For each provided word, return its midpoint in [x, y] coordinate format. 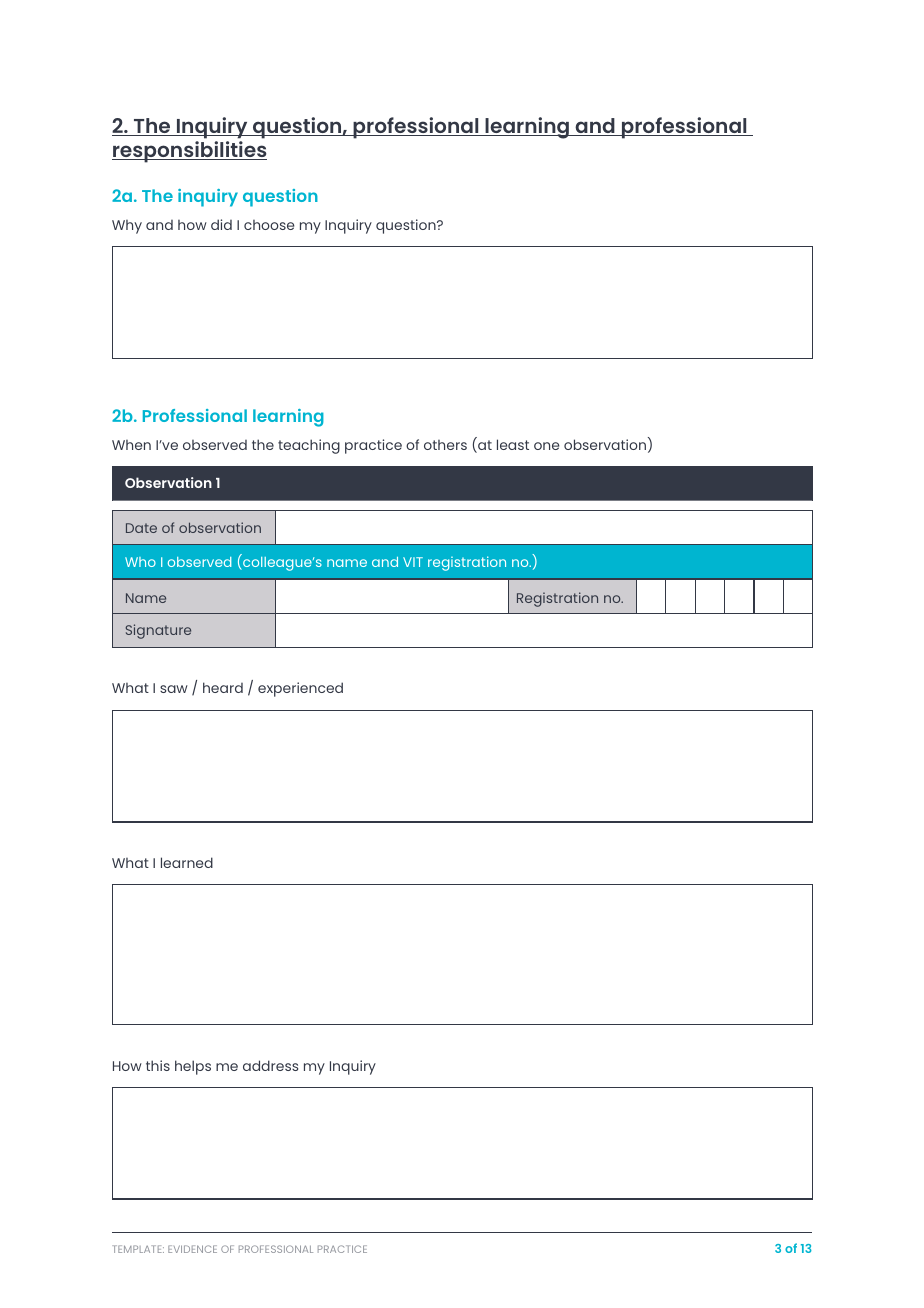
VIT [413, 562]
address [270, 1065]
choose [269, 225]
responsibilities [189, 152]
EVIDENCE [192, 1249]
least [513, 444]
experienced [300, 689]
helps [193, 1067]
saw [174, 689]
